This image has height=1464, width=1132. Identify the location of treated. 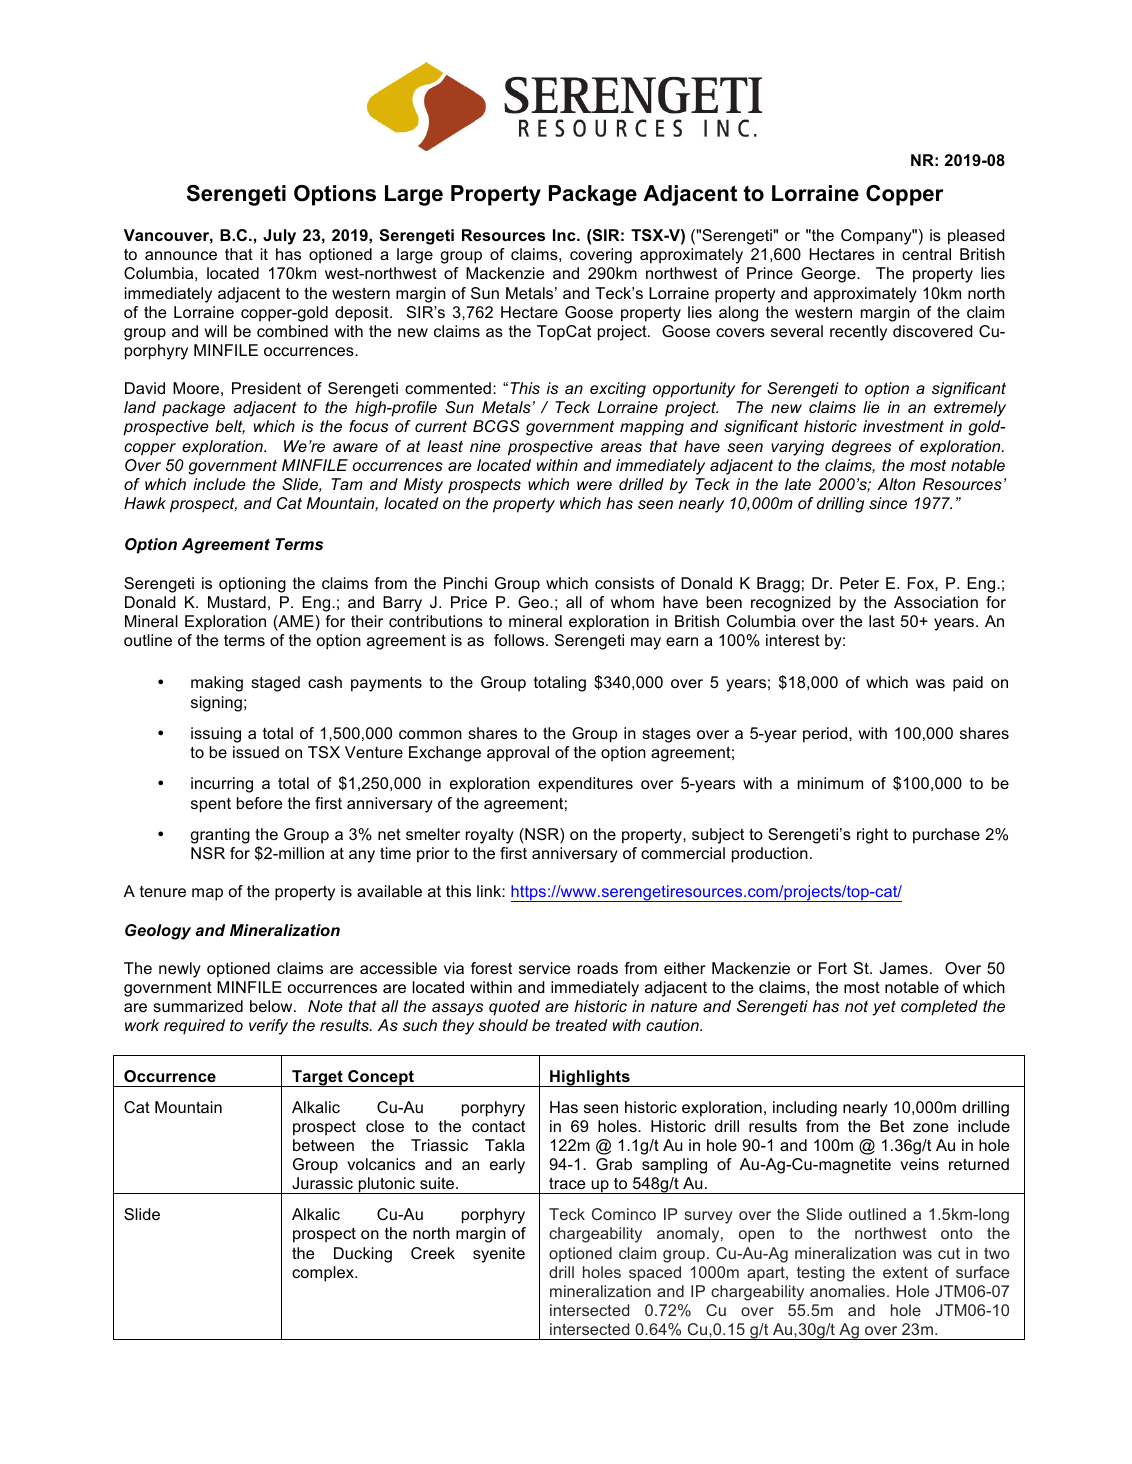
(581, 1025).
